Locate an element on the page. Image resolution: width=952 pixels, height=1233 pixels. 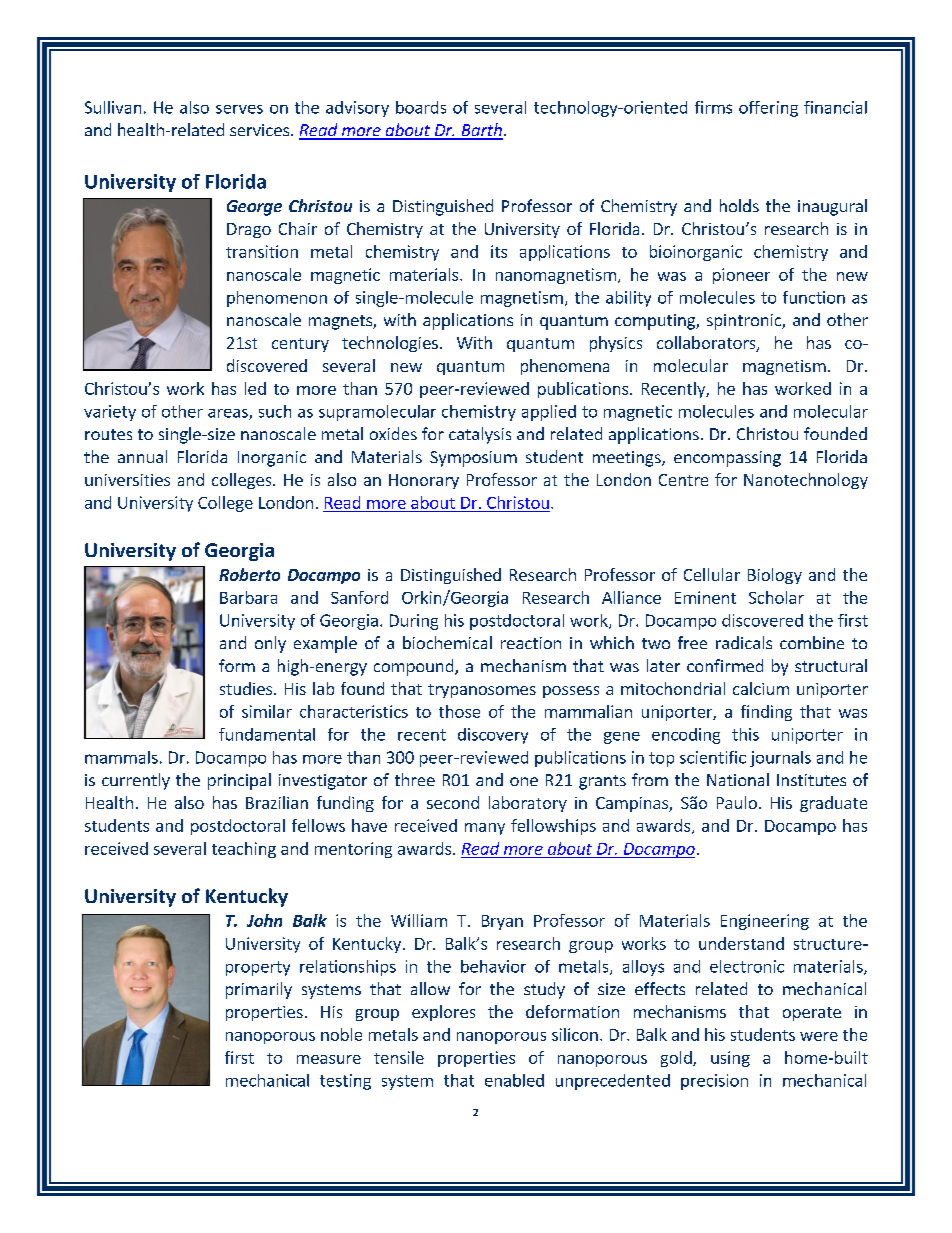
Barth is located at coordinates (481, 131).
